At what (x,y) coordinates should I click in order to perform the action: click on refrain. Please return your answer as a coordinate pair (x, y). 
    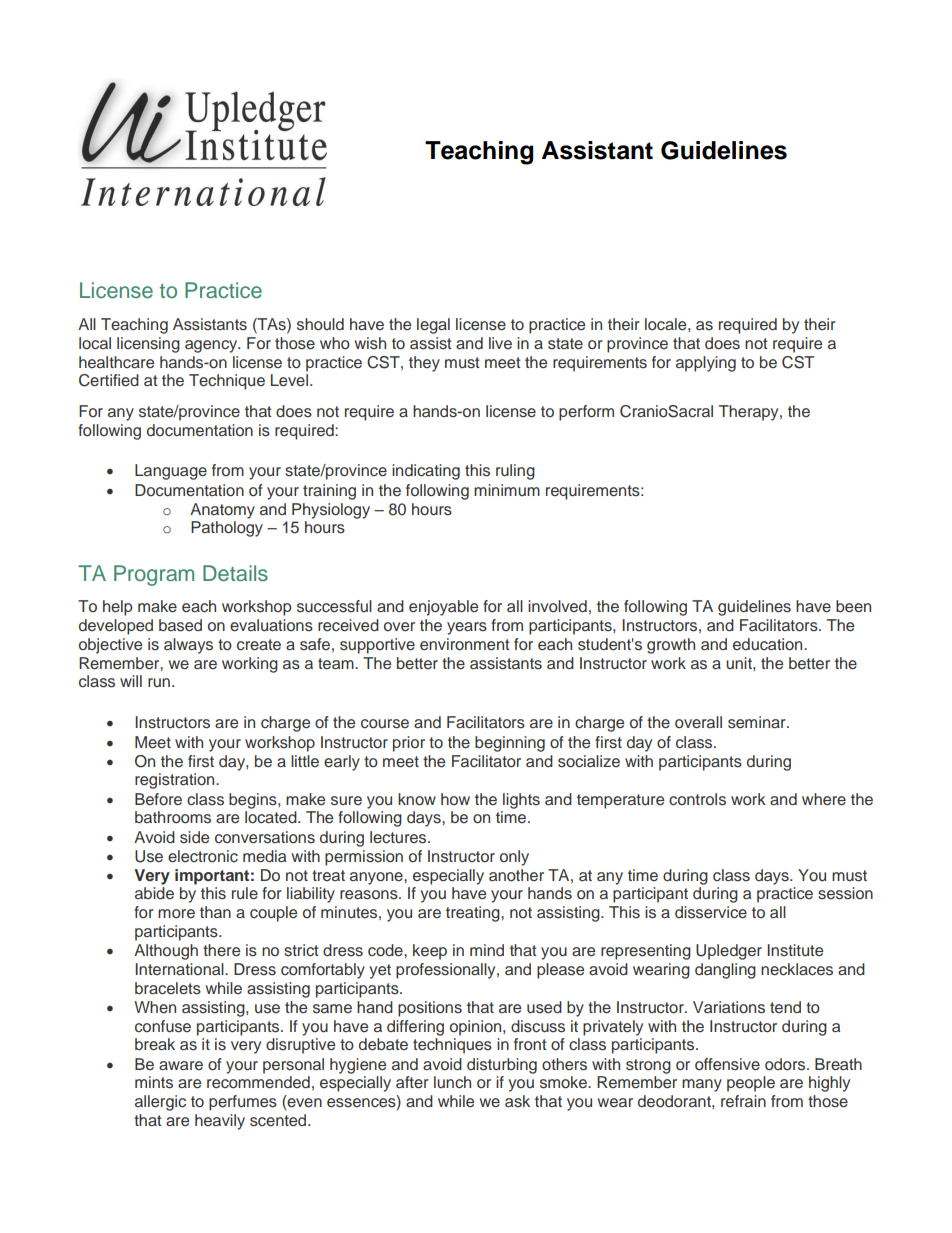
    Looking at the image, I should click on (743, 1101).
